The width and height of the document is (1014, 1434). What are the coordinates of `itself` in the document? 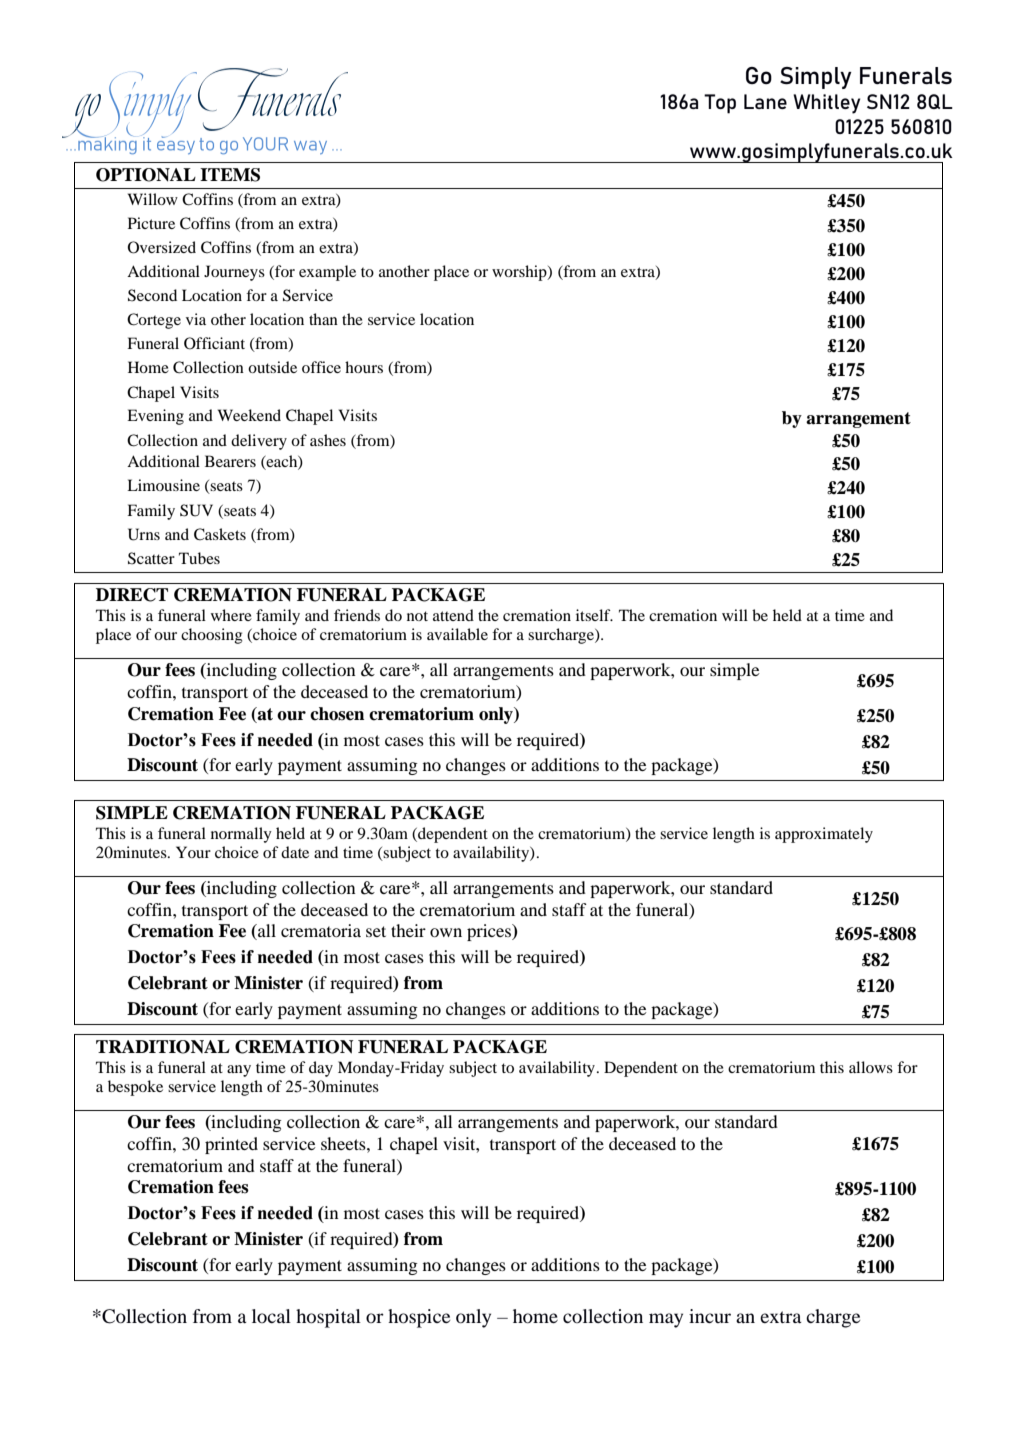 It's located at (594, 615).
